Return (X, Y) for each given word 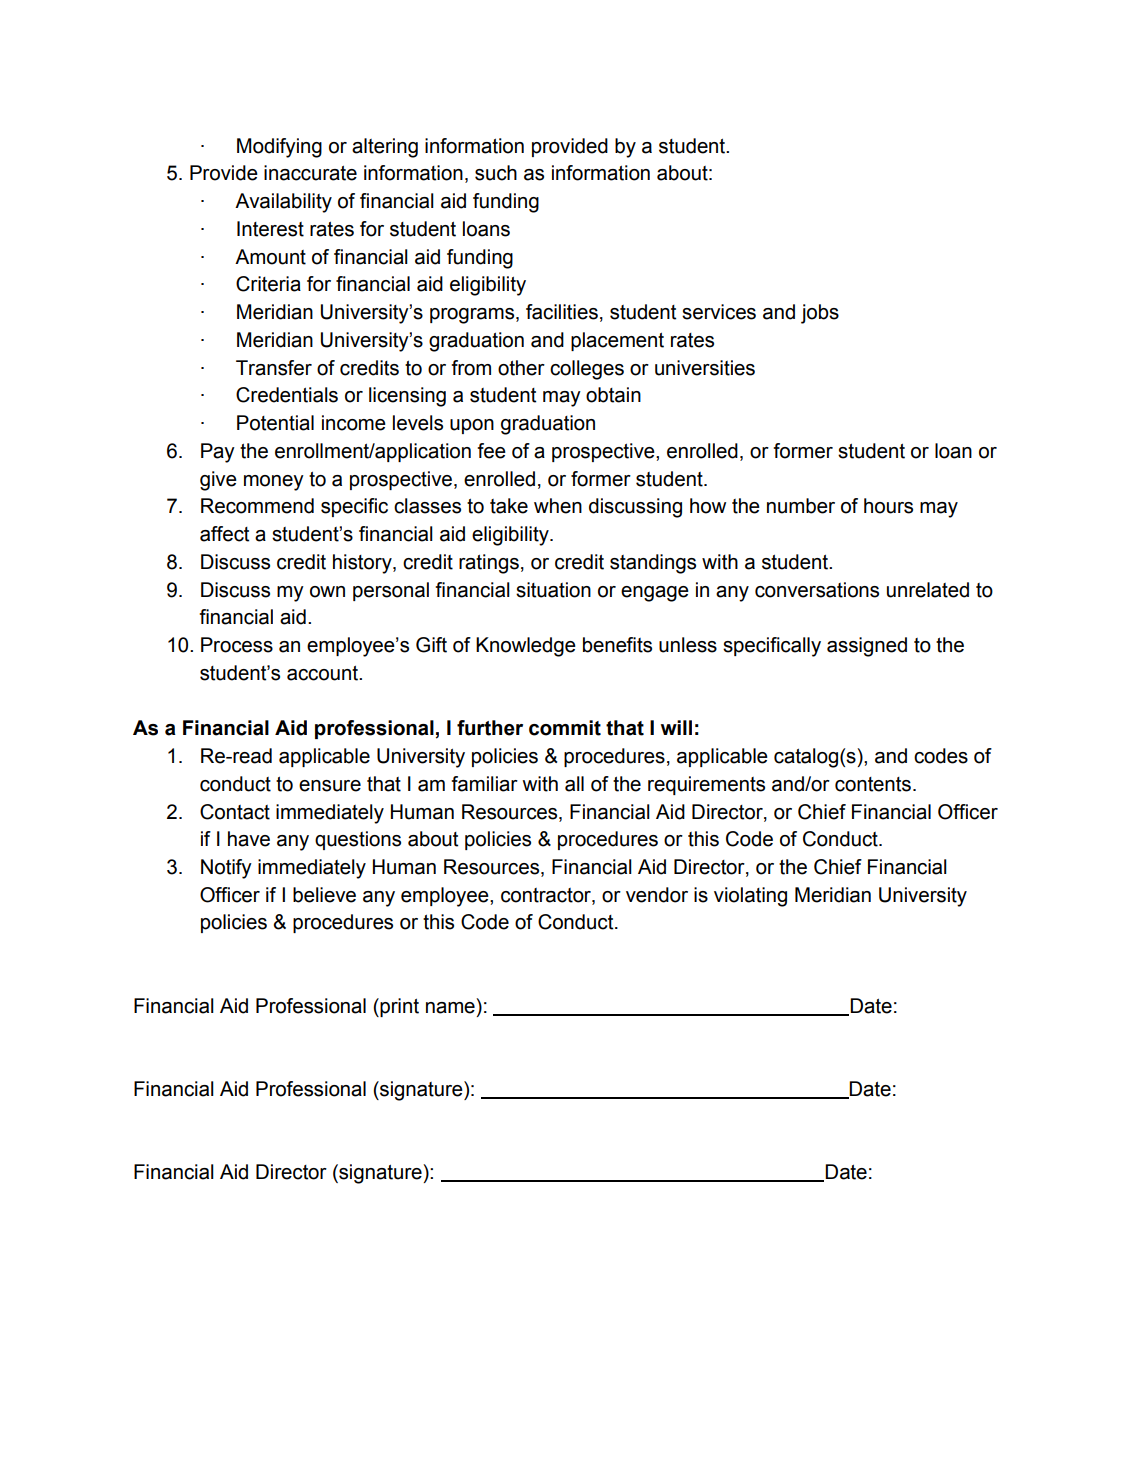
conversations (817, 590)
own (327, 592)
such (496, 173)
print (398, 1007)
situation (553, 590)
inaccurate (310, 173)
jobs (820, 314)
